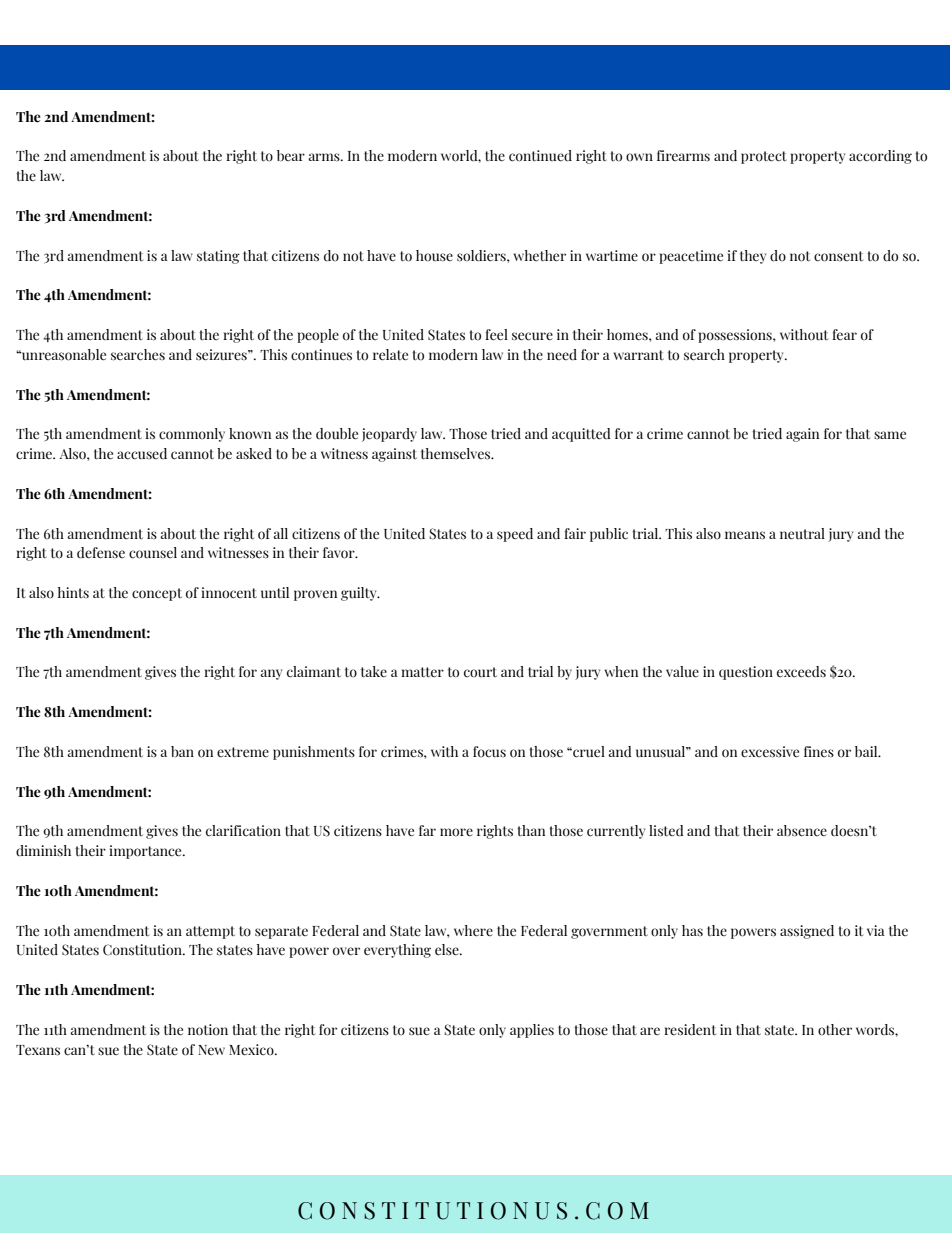 This image has height=1233, width=952. What do you see at coordinates (146, 852) in the image?
I see `importance` at bounding box center [146, 852].
